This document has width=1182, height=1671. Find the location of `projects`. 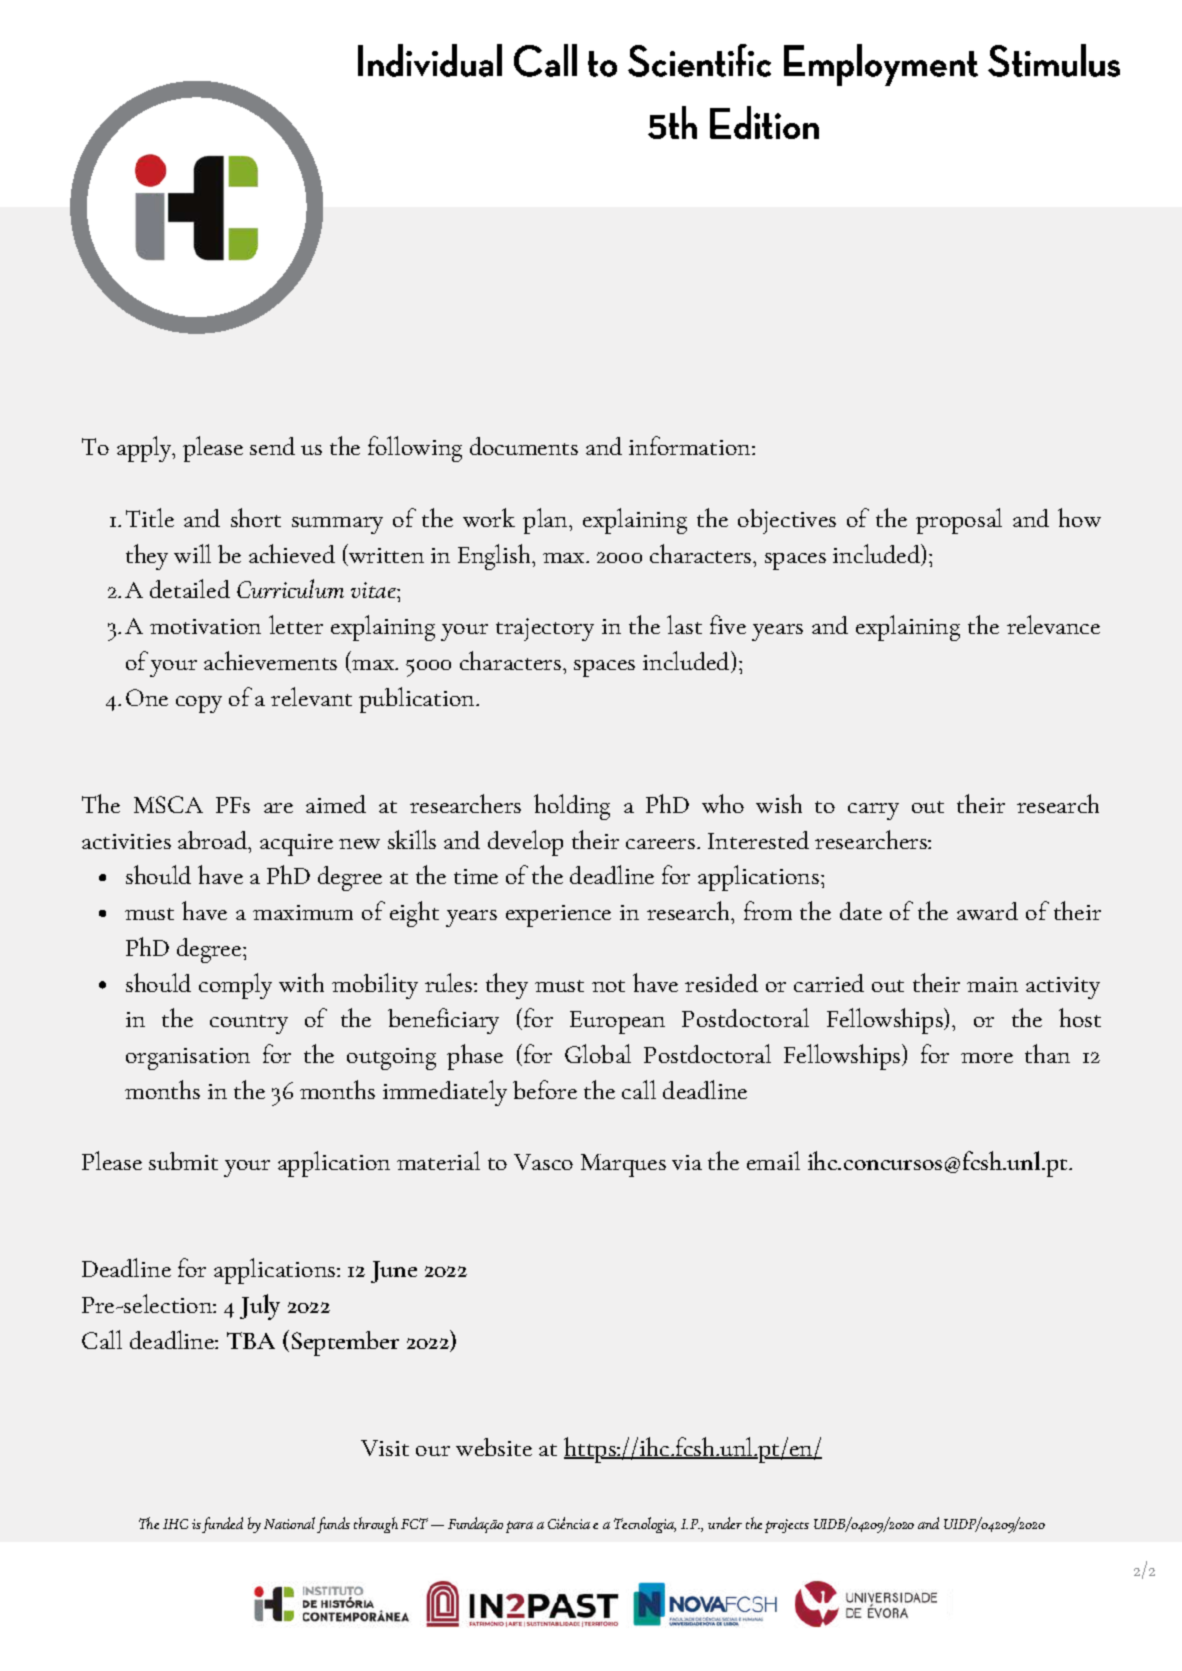

projects is located at coordinates (787, 1526).
